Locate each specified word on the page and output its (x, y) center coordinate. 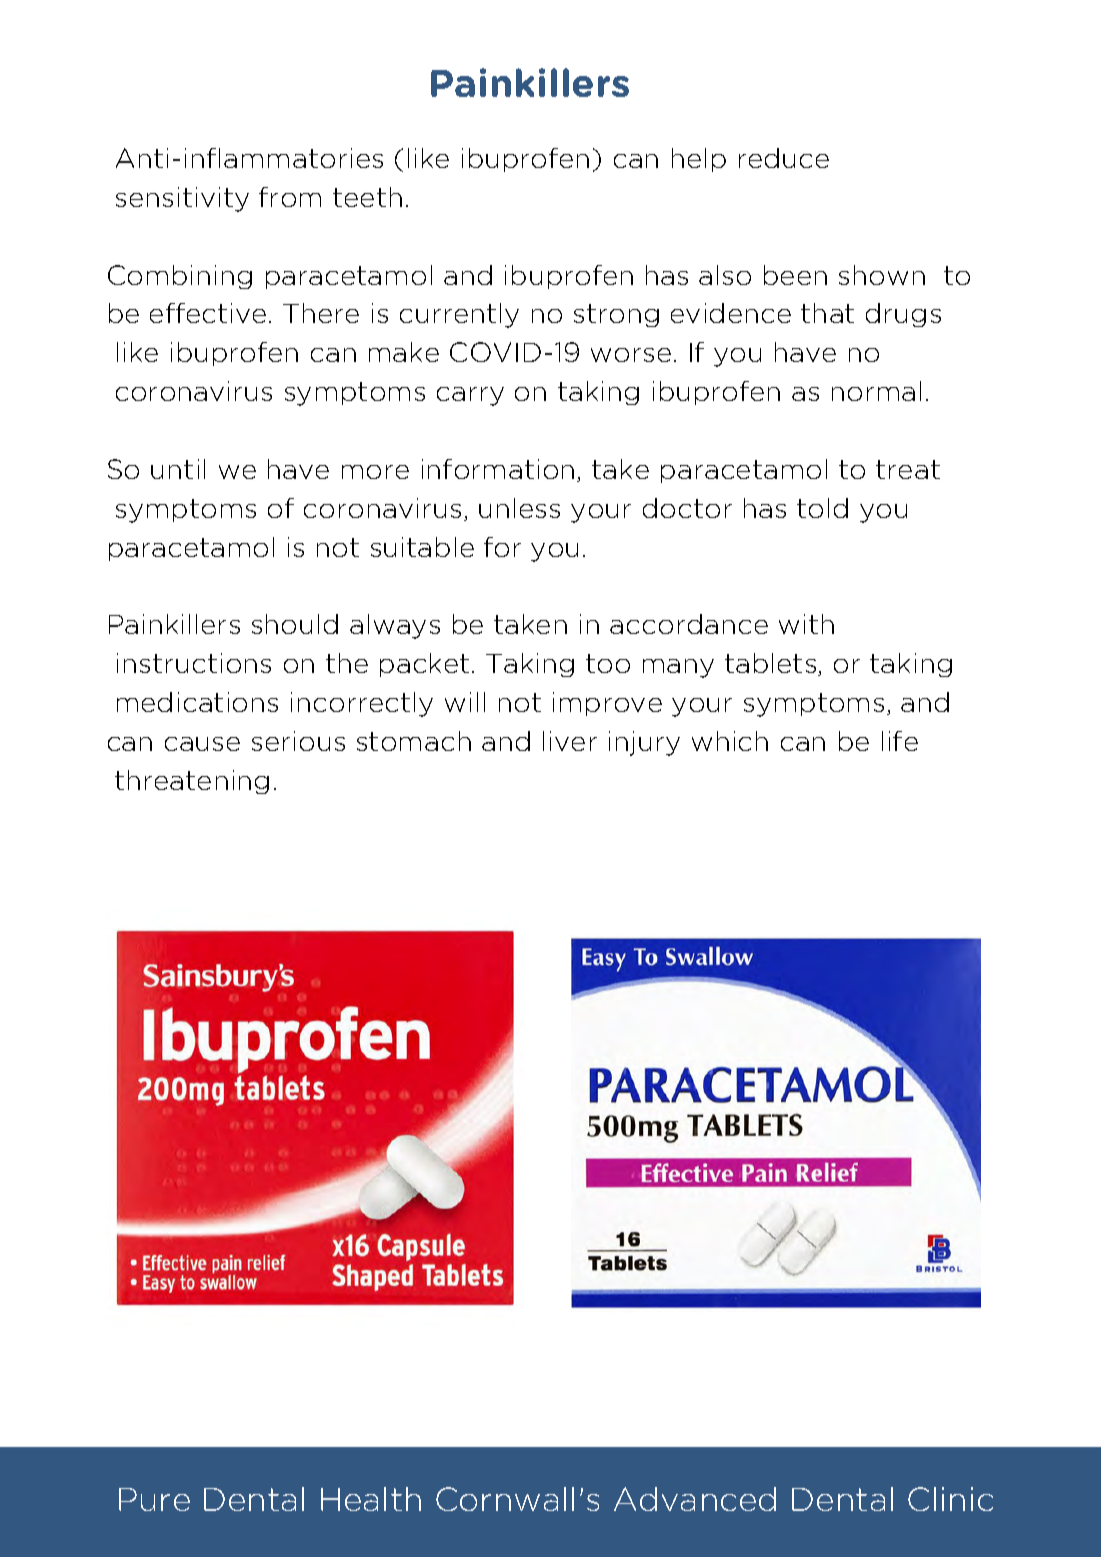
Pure (154, 1499)
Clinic (950, 1499)
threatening (192, 782)
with (806, 624)
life (900, 741)
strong (616, 315)
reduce (784, 158)
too (608, 663)
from (290, 197)
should (295, 624)
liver (570, 741)
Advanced (695, 1499)
